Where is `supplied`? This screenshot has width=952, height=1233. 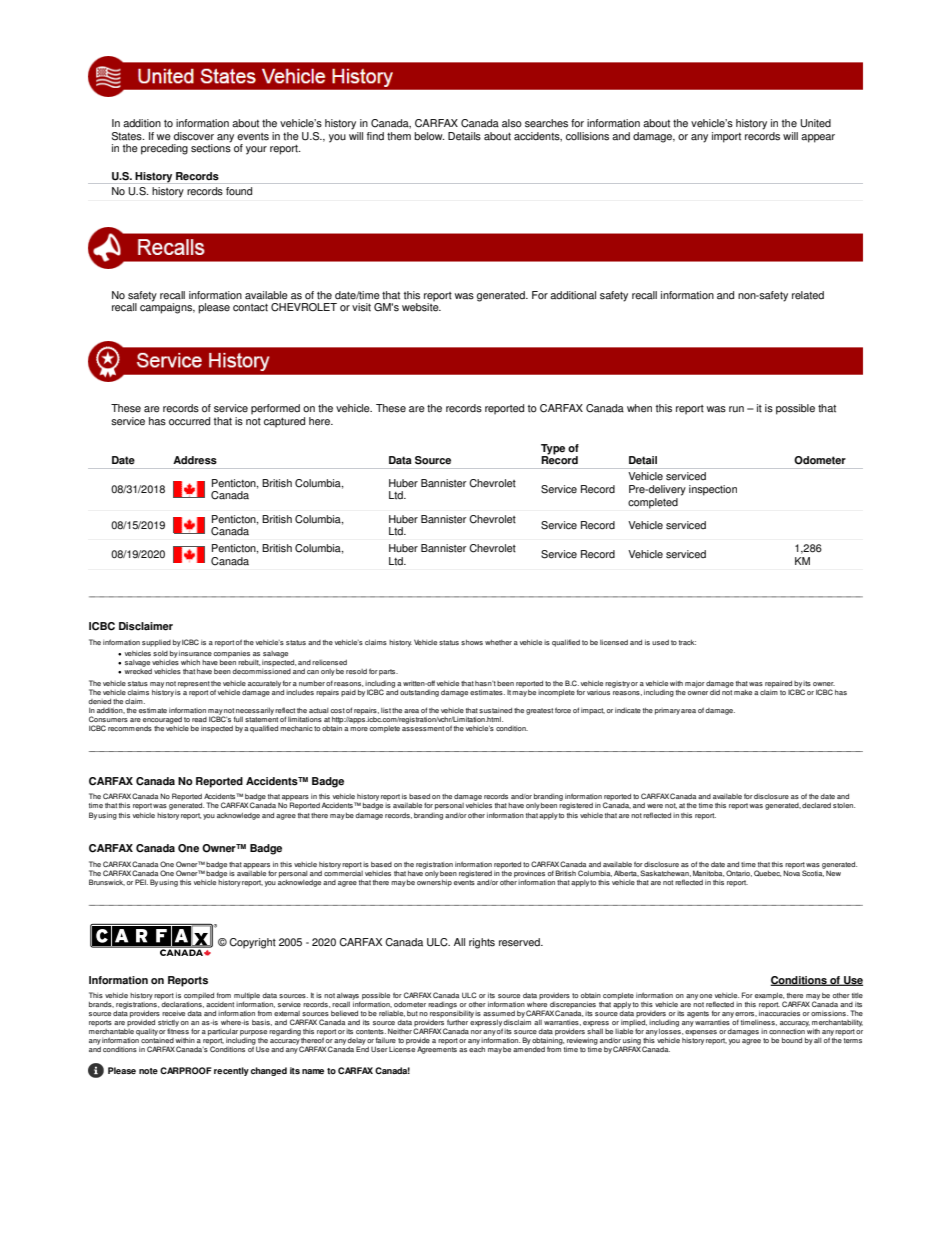 supplied is located at coordinates (156, 643).
